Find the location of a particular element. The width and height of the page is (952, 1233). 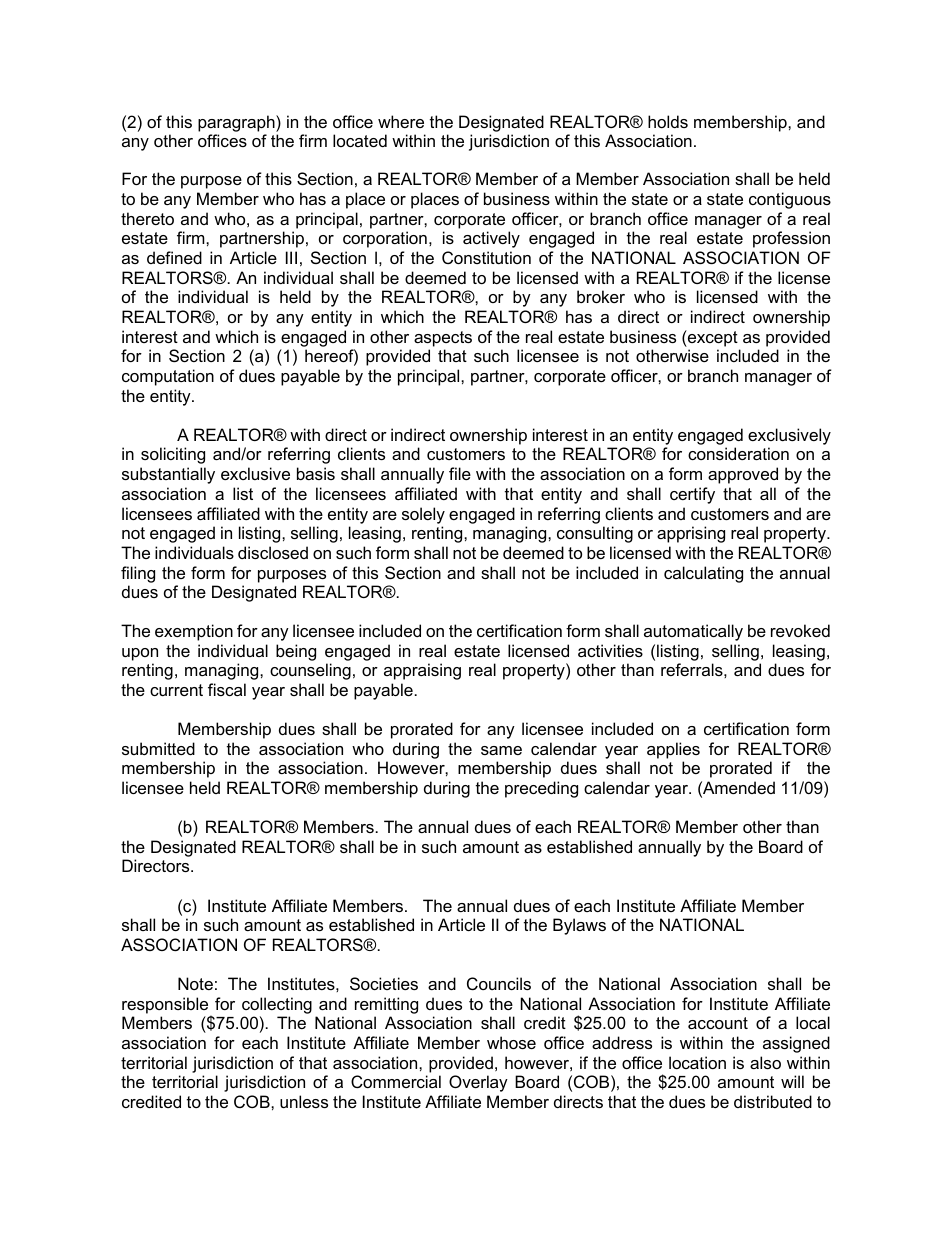

exemption is located at coordinates (194, 632).
